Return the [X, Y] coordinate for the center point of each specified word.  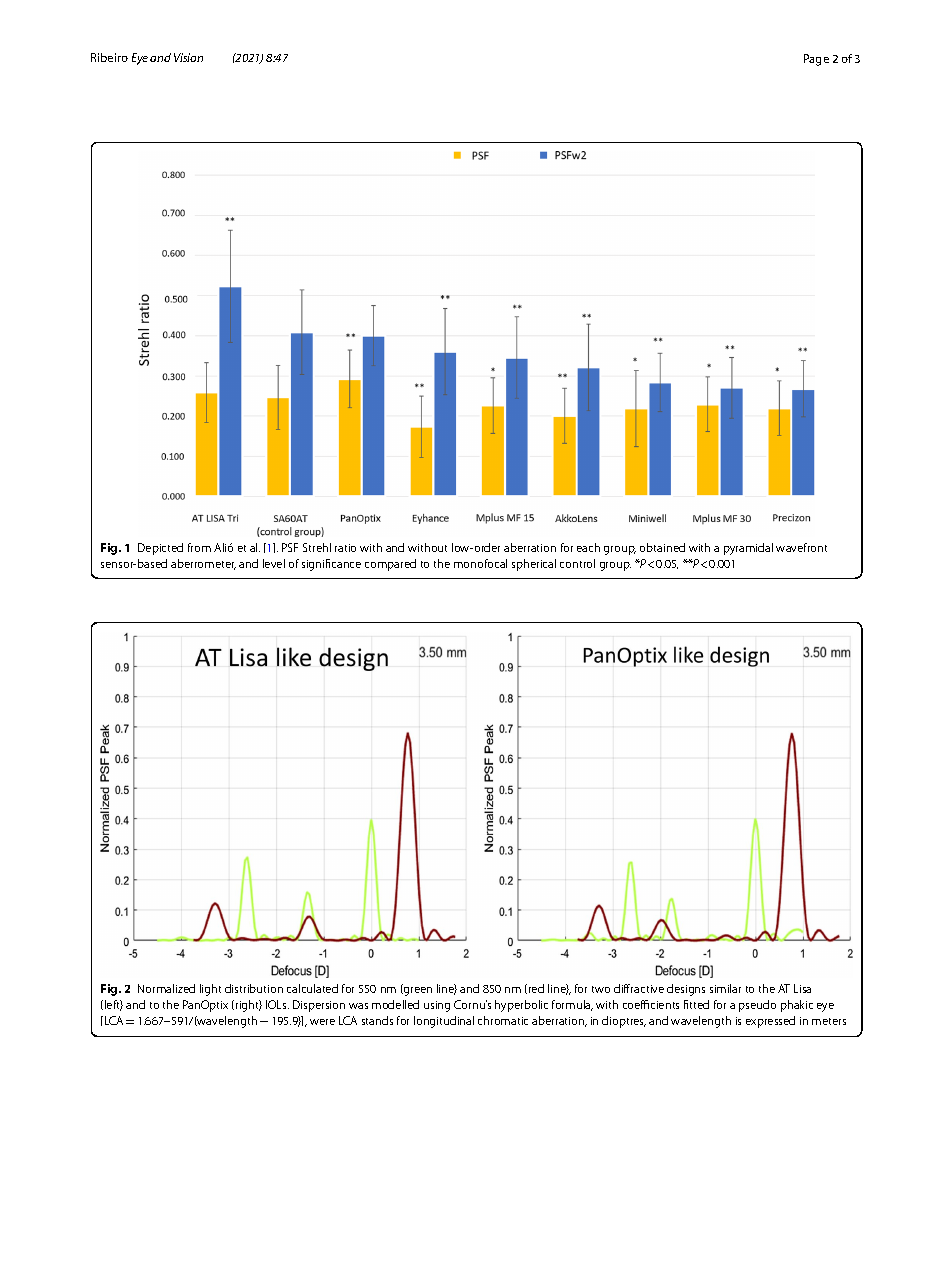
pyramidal [748, 549]
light [210, 990]
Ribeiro [109, 57]
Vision [188, 57]
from [199, 547]
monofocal [480, 563]
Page [816, 60]
